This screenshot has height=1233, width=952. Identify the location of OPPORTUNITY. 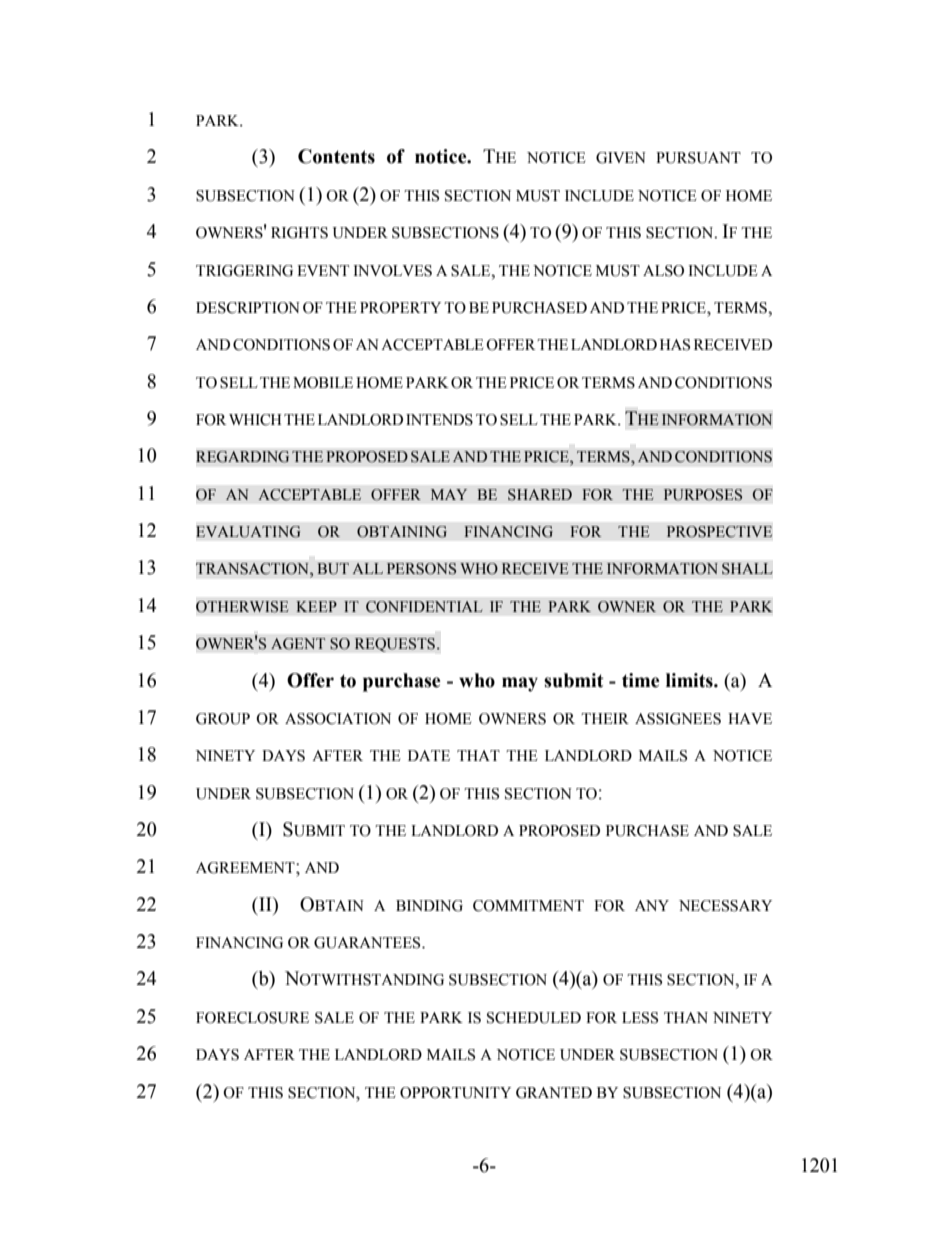
(455, 1093).
